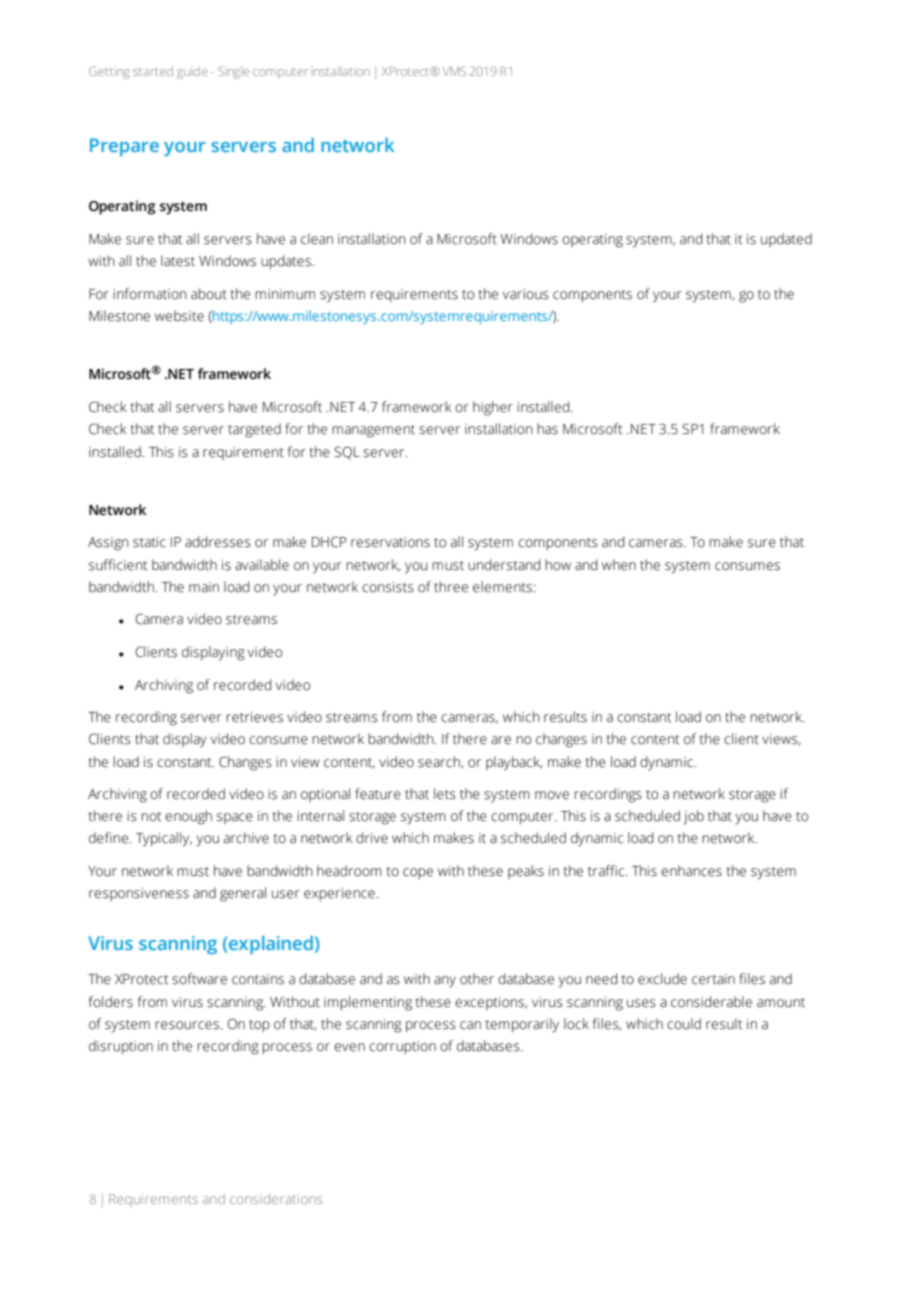  I want to click on guide, so click(192, 73).
